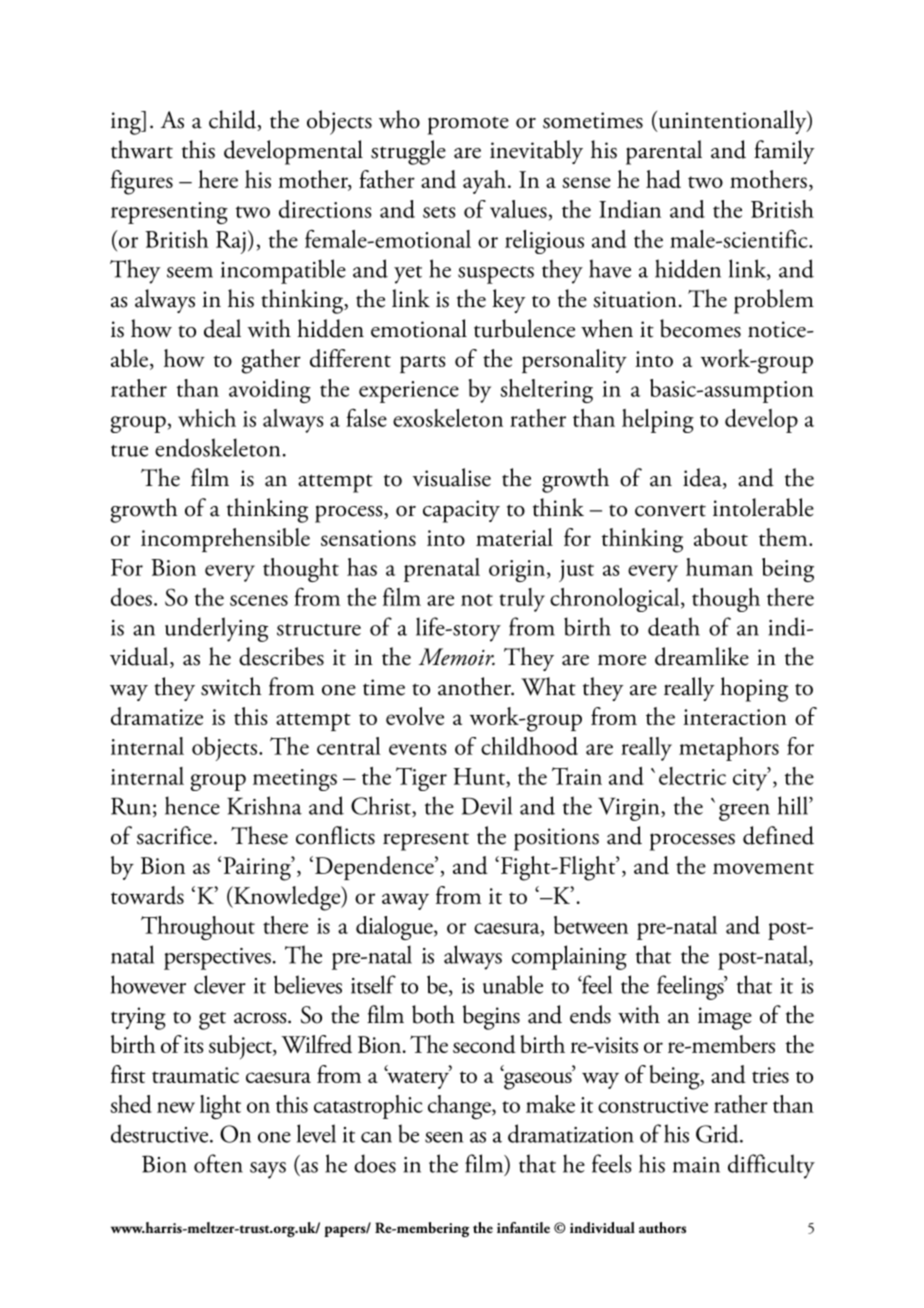  I want to click on parental, so click(664, 152).
